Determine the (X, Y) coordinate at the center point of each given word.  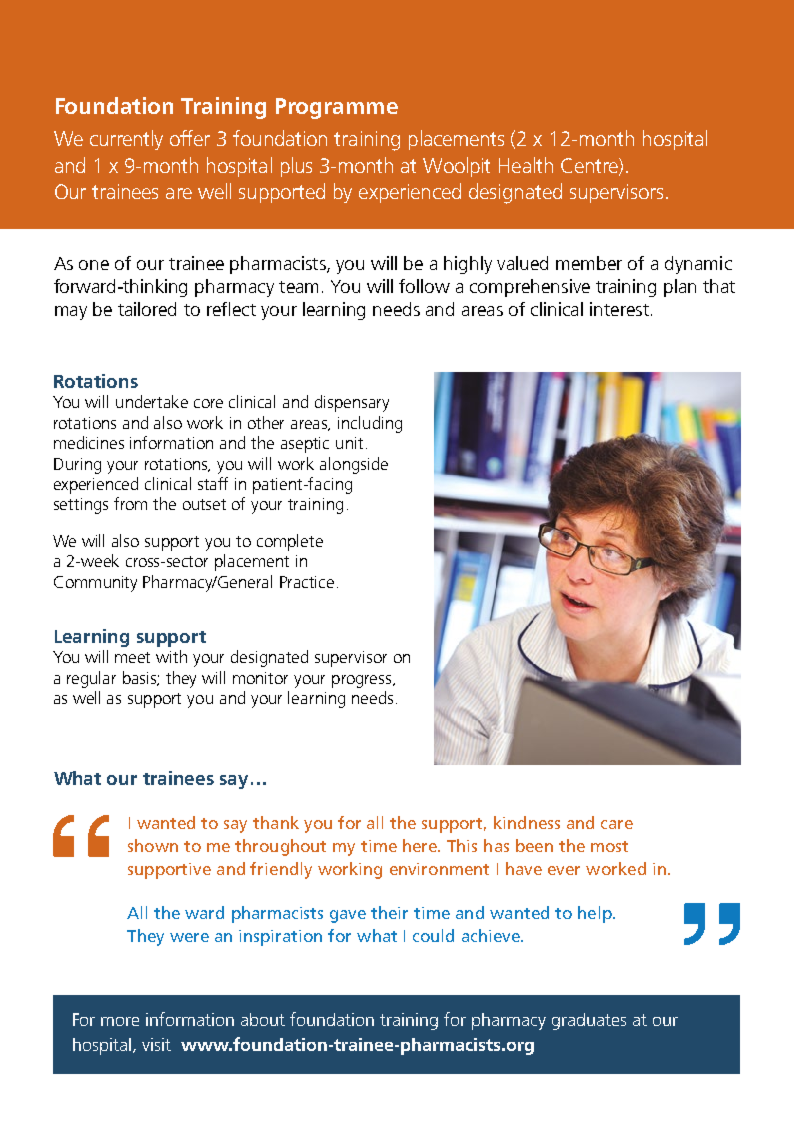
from (130, 503)
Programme (337, 108)
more (120, 1021)
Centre (590, 166)
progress (363, 681)
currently (126, 140)
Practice (307, 582)
